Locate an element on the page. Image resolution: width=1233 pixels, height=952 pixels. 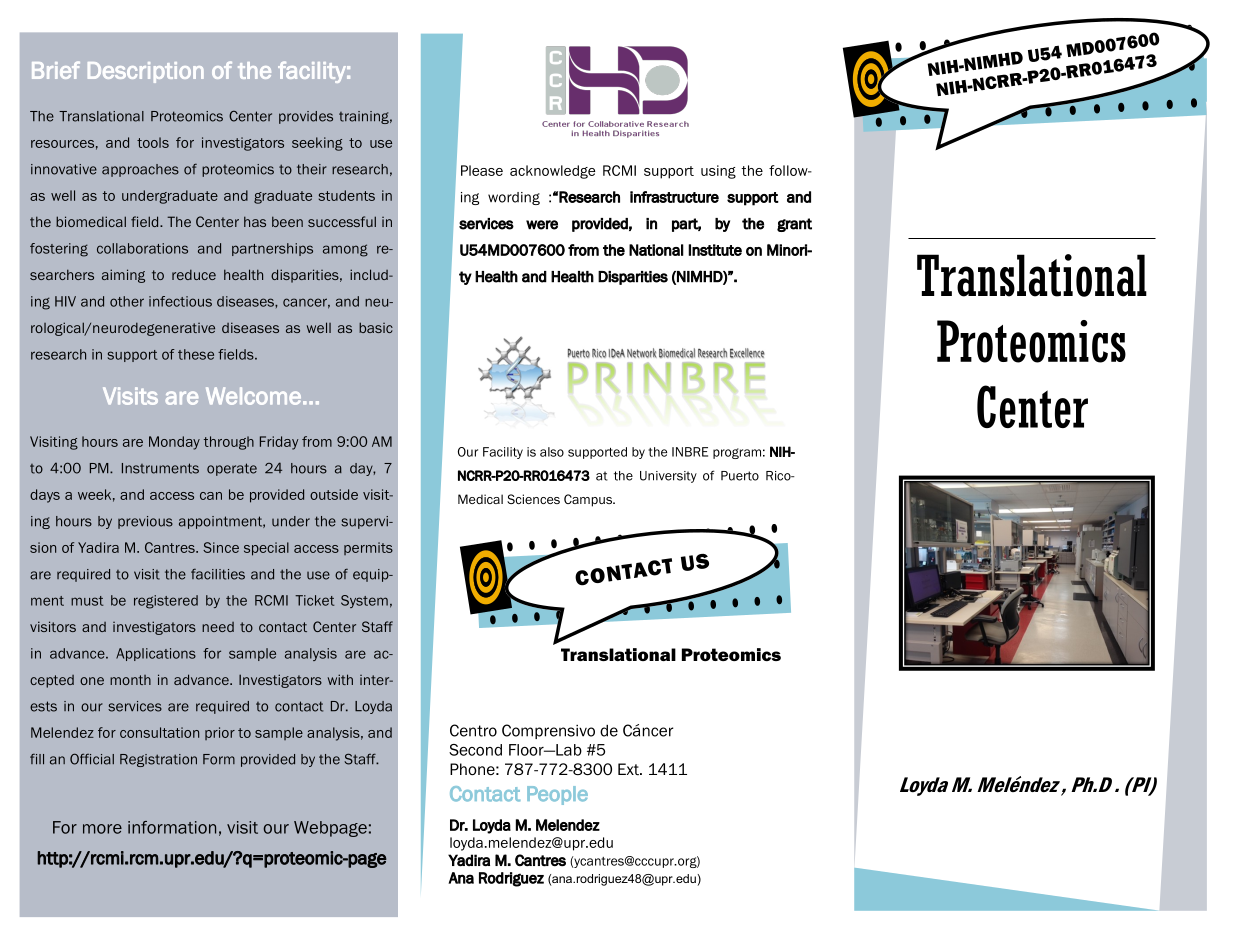
permits is located at coordinates (368, 548).
